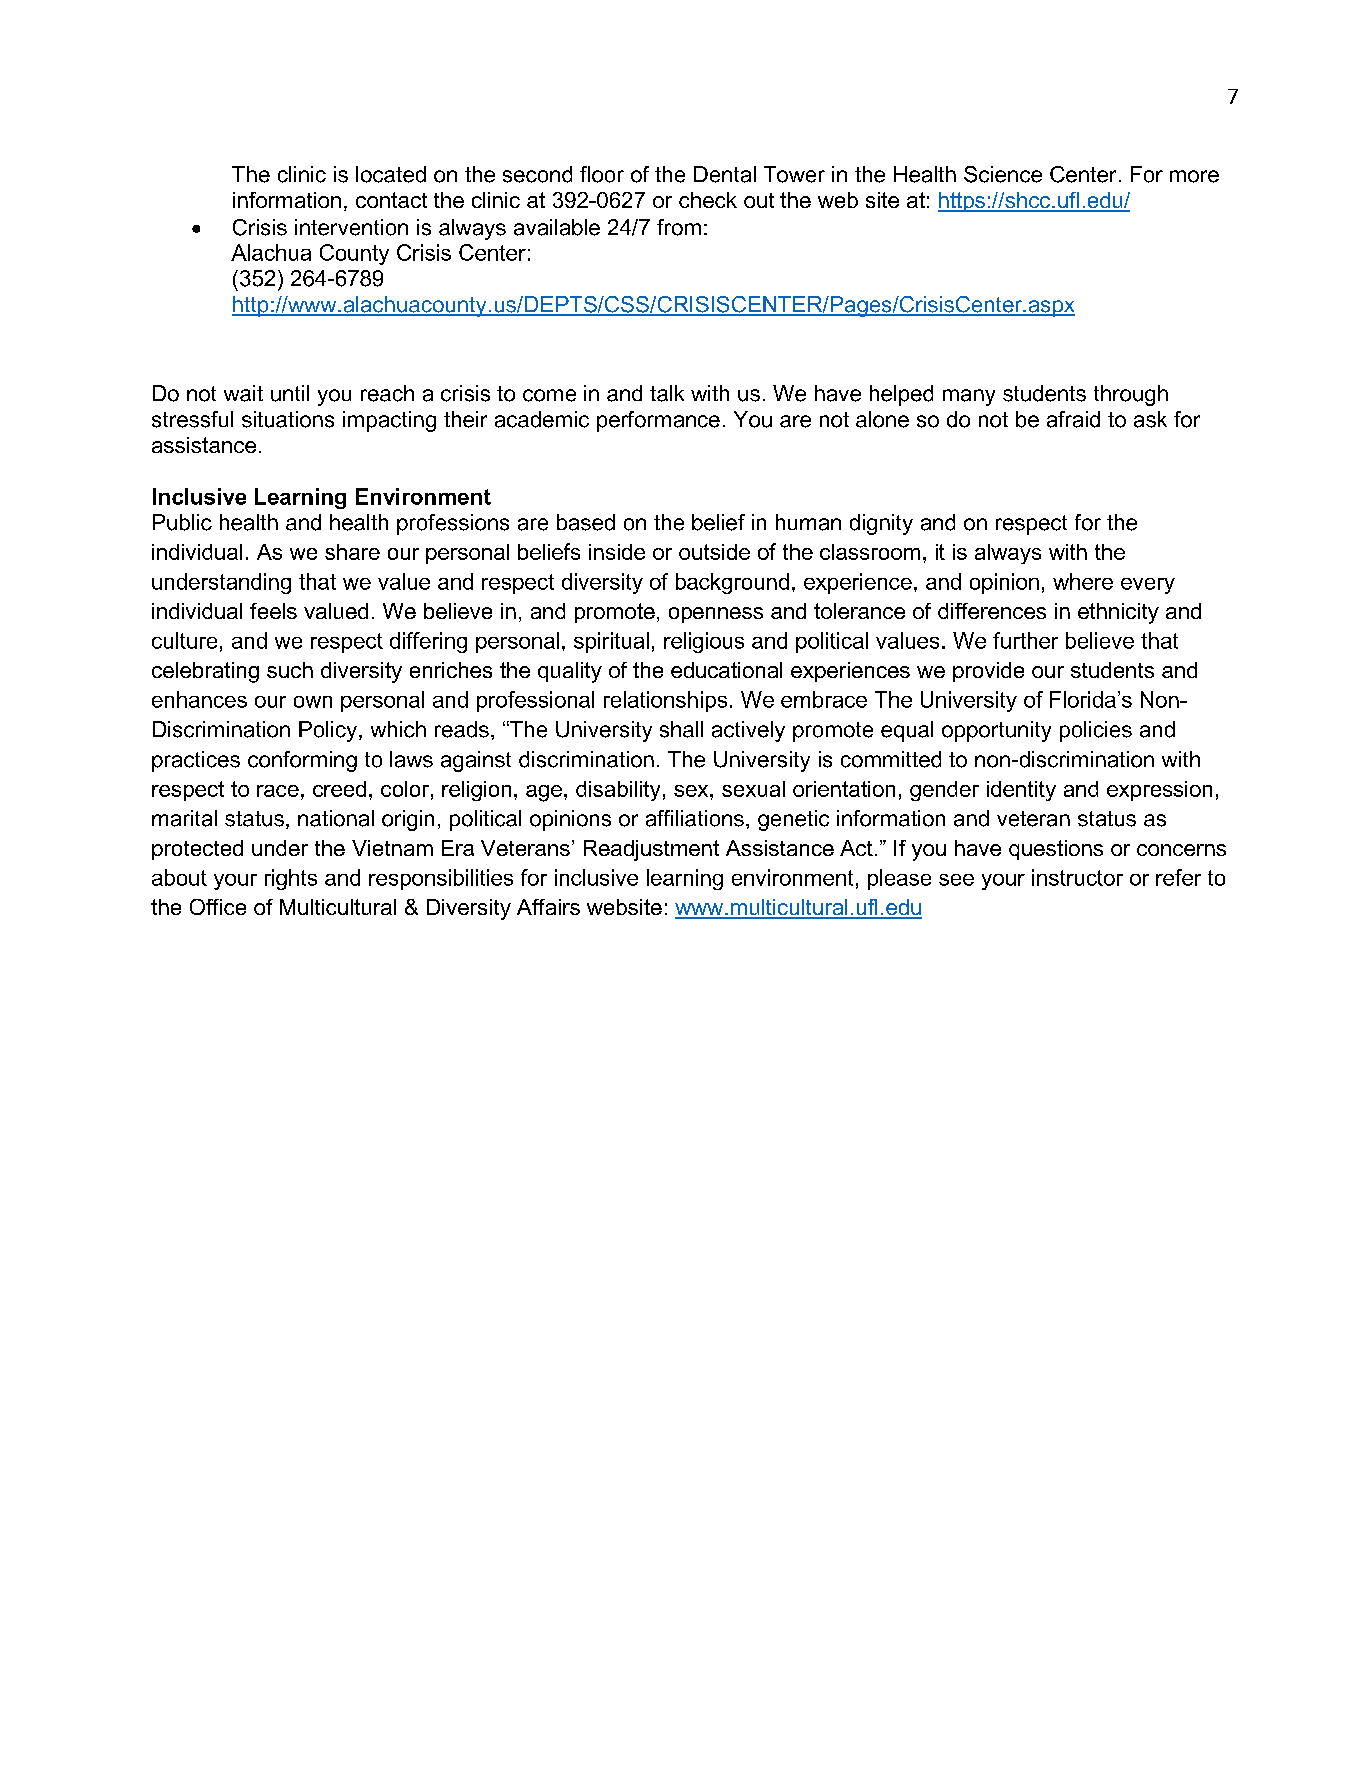  What do you see at coordinates (290, 393) in the screenshot?
I see `until` at bounding box center [290, 393].
